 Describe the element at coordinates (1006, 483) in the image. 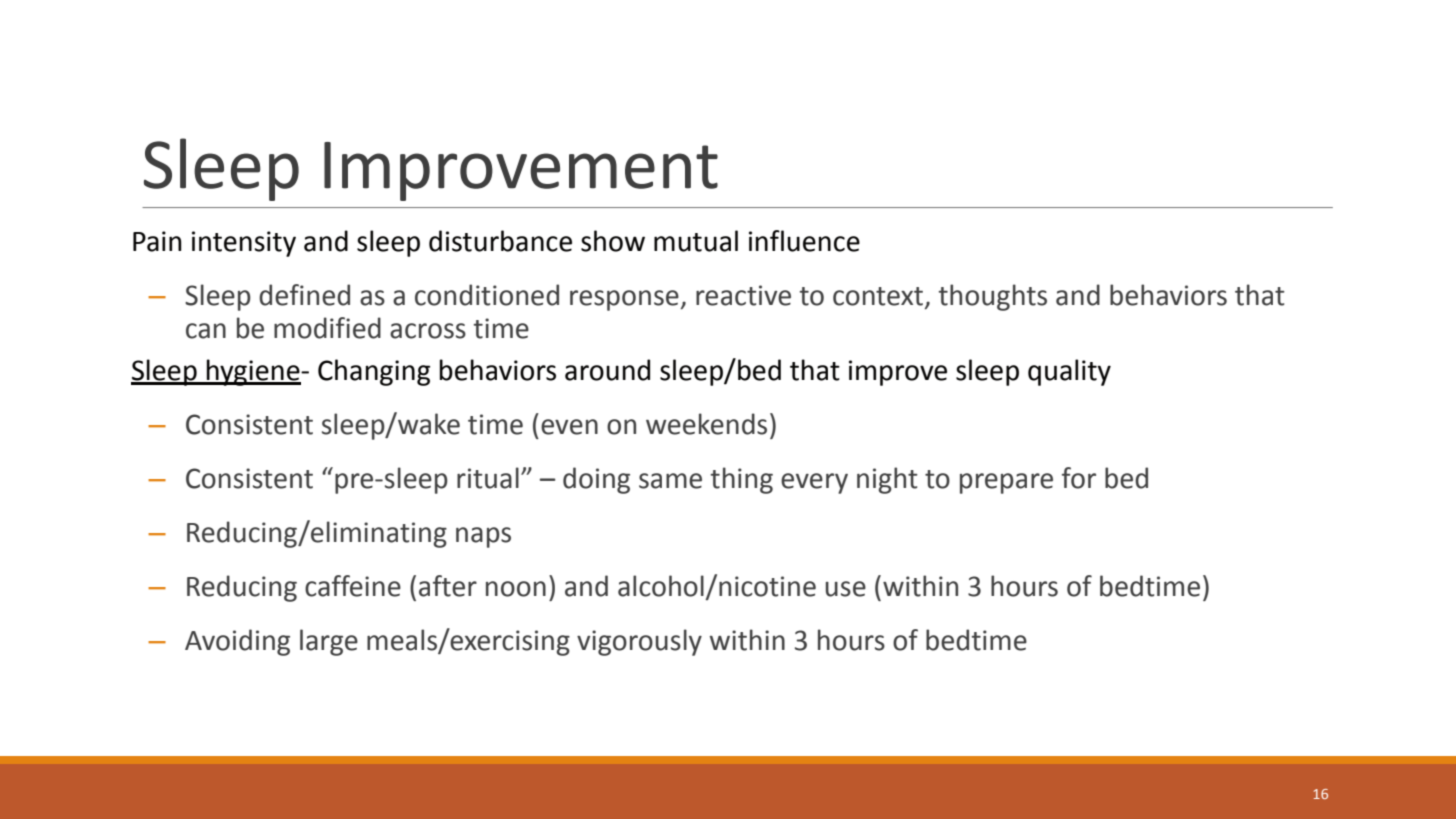

I see `prepare` at that location.
